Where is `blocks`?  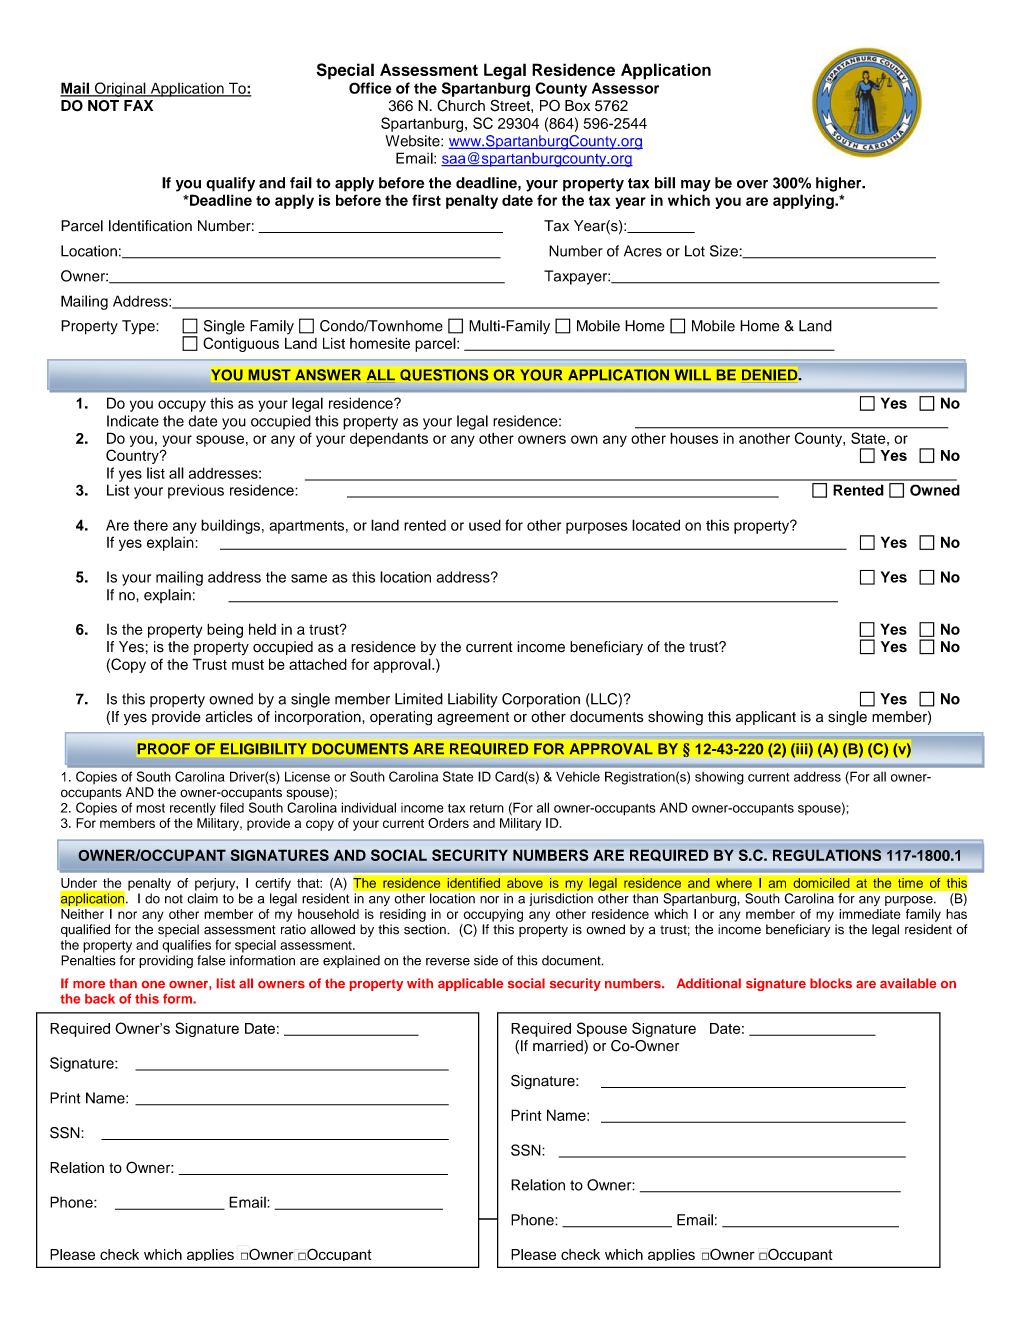
blocks is located at coordinates (831, 983).
